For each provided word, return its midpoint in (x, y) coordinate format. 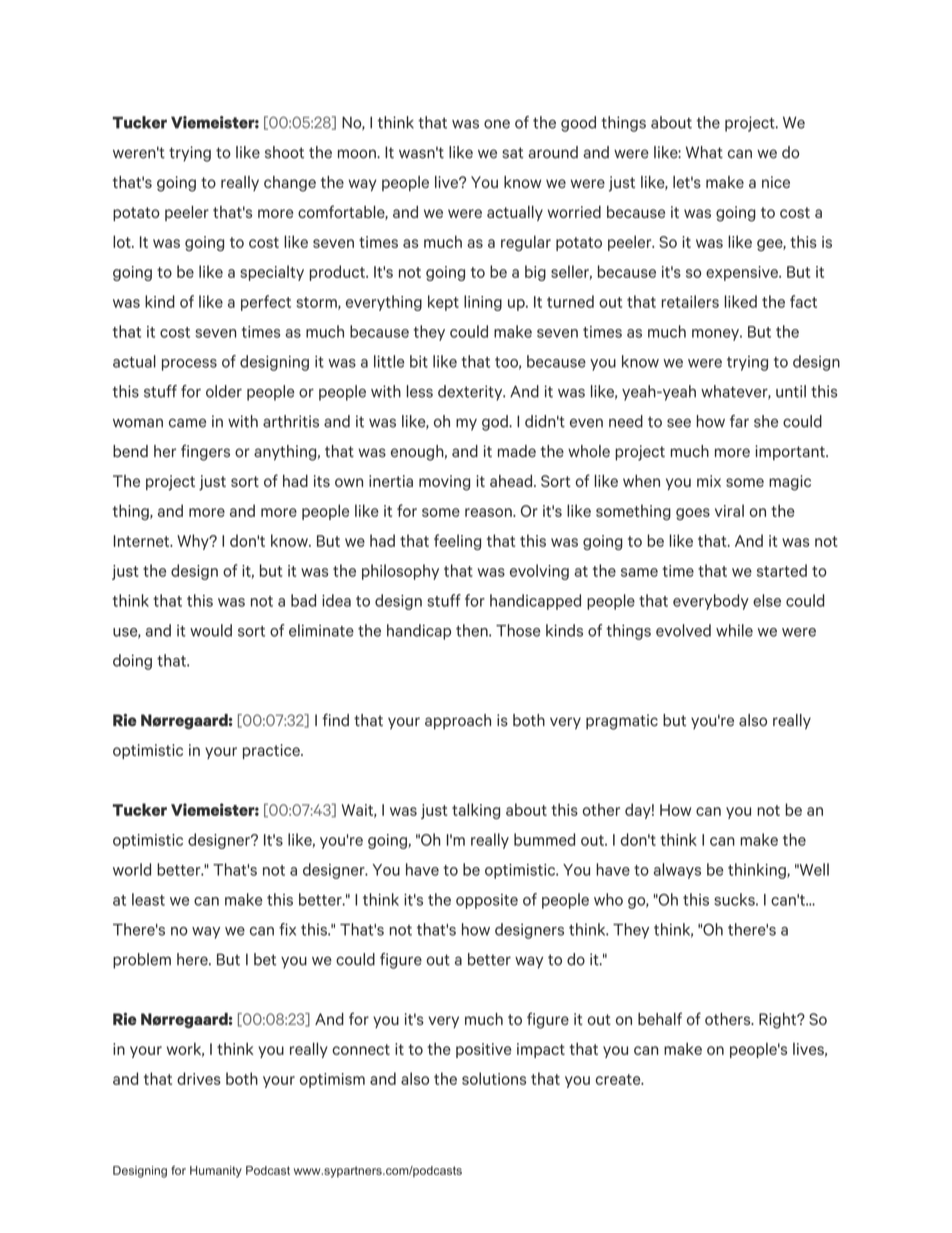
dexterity (471, 393)
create (619, 1079)
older (224, 391)
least (148, 899)
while (734, 630)
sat (513, 153)
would (211, 630)
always (677, 871)
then (473, 630)
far (739, 421)
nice (776, 182)
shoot (284, 152)
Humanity (216, 1172)
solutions (494, 1078)
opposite (487, 901)
